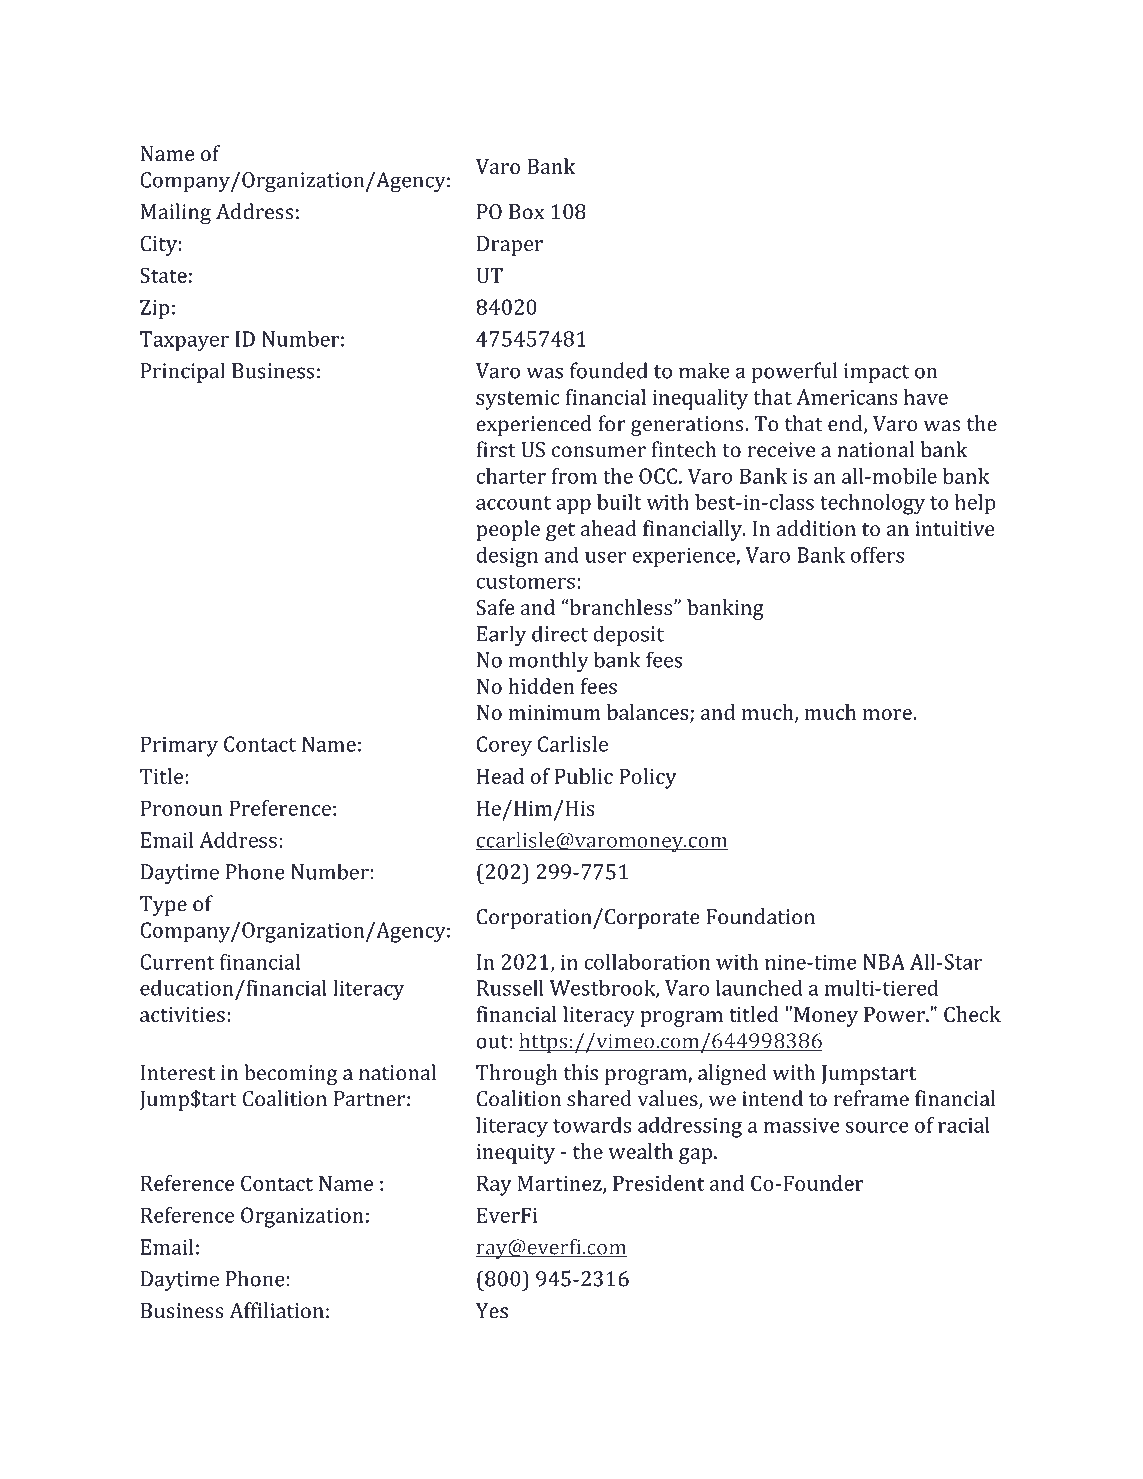  What do you see at coordinates (877, 1127) in the screenshot?
I see `source` at bounding box center [877, 1127].
